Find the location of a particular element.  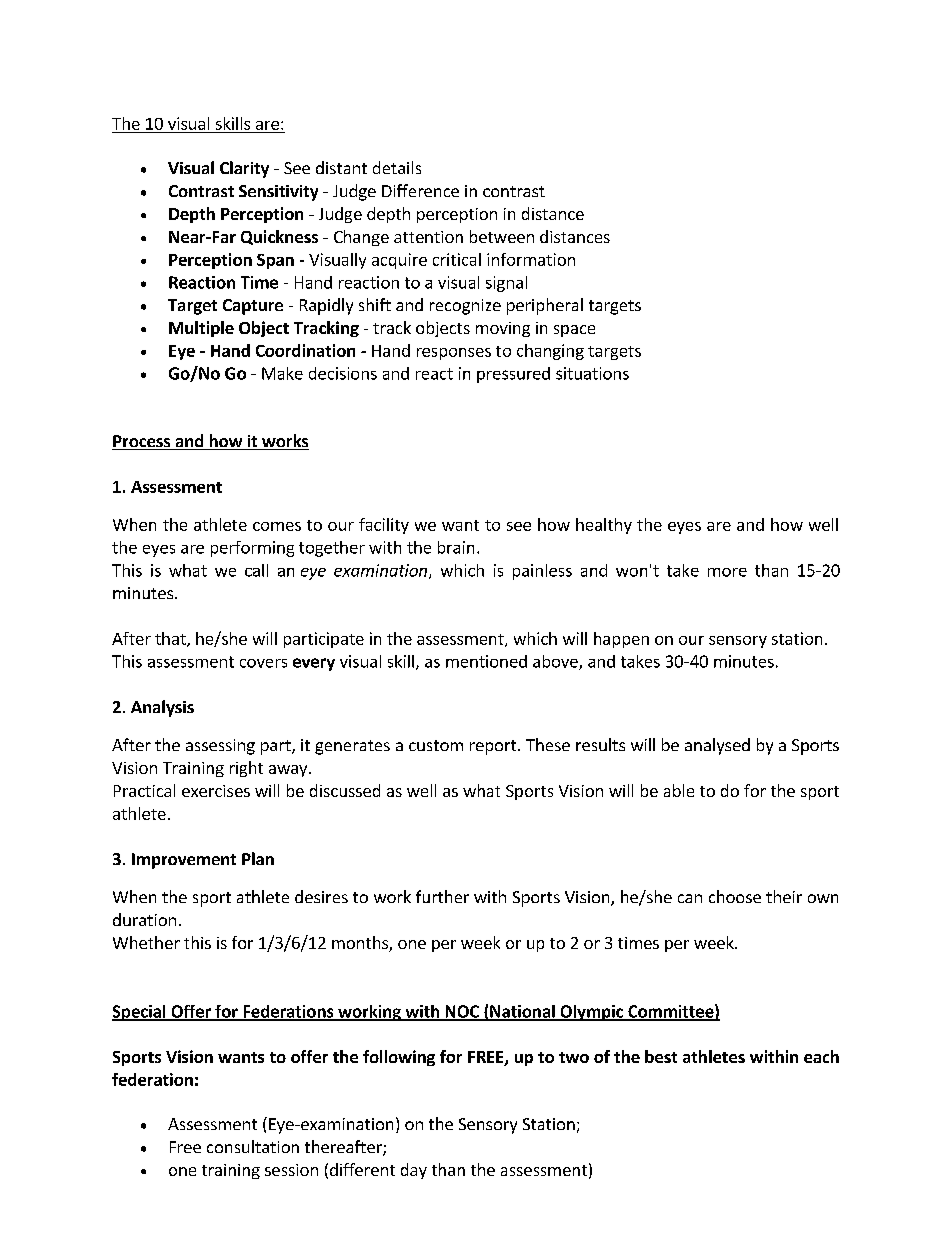

Make is located at coordinates (282, 373).
